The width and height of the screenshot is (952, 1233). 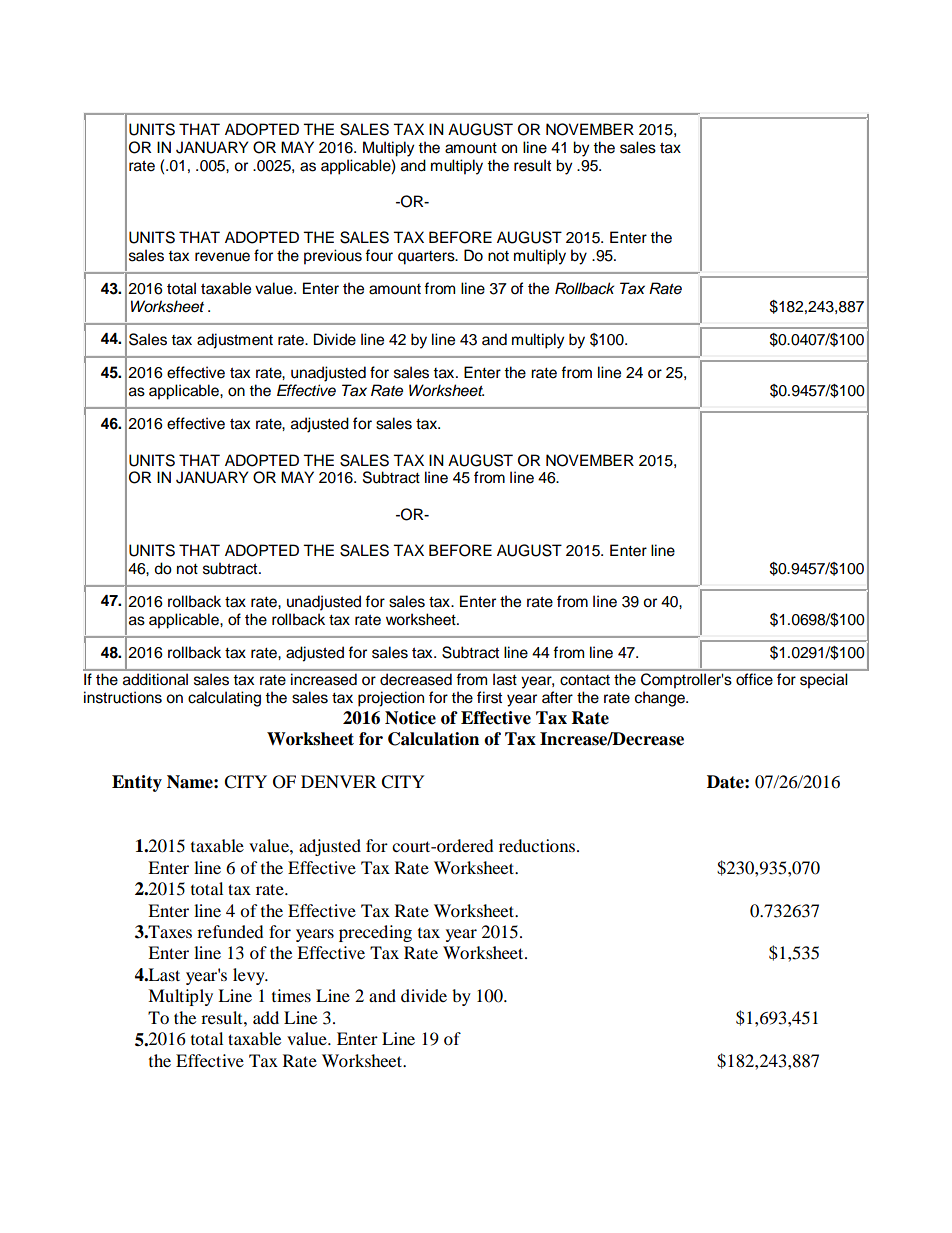 What do you see at coordinates (538, 845) in the screenshot?
I see `reductions` at bounding box center [538, 845].
